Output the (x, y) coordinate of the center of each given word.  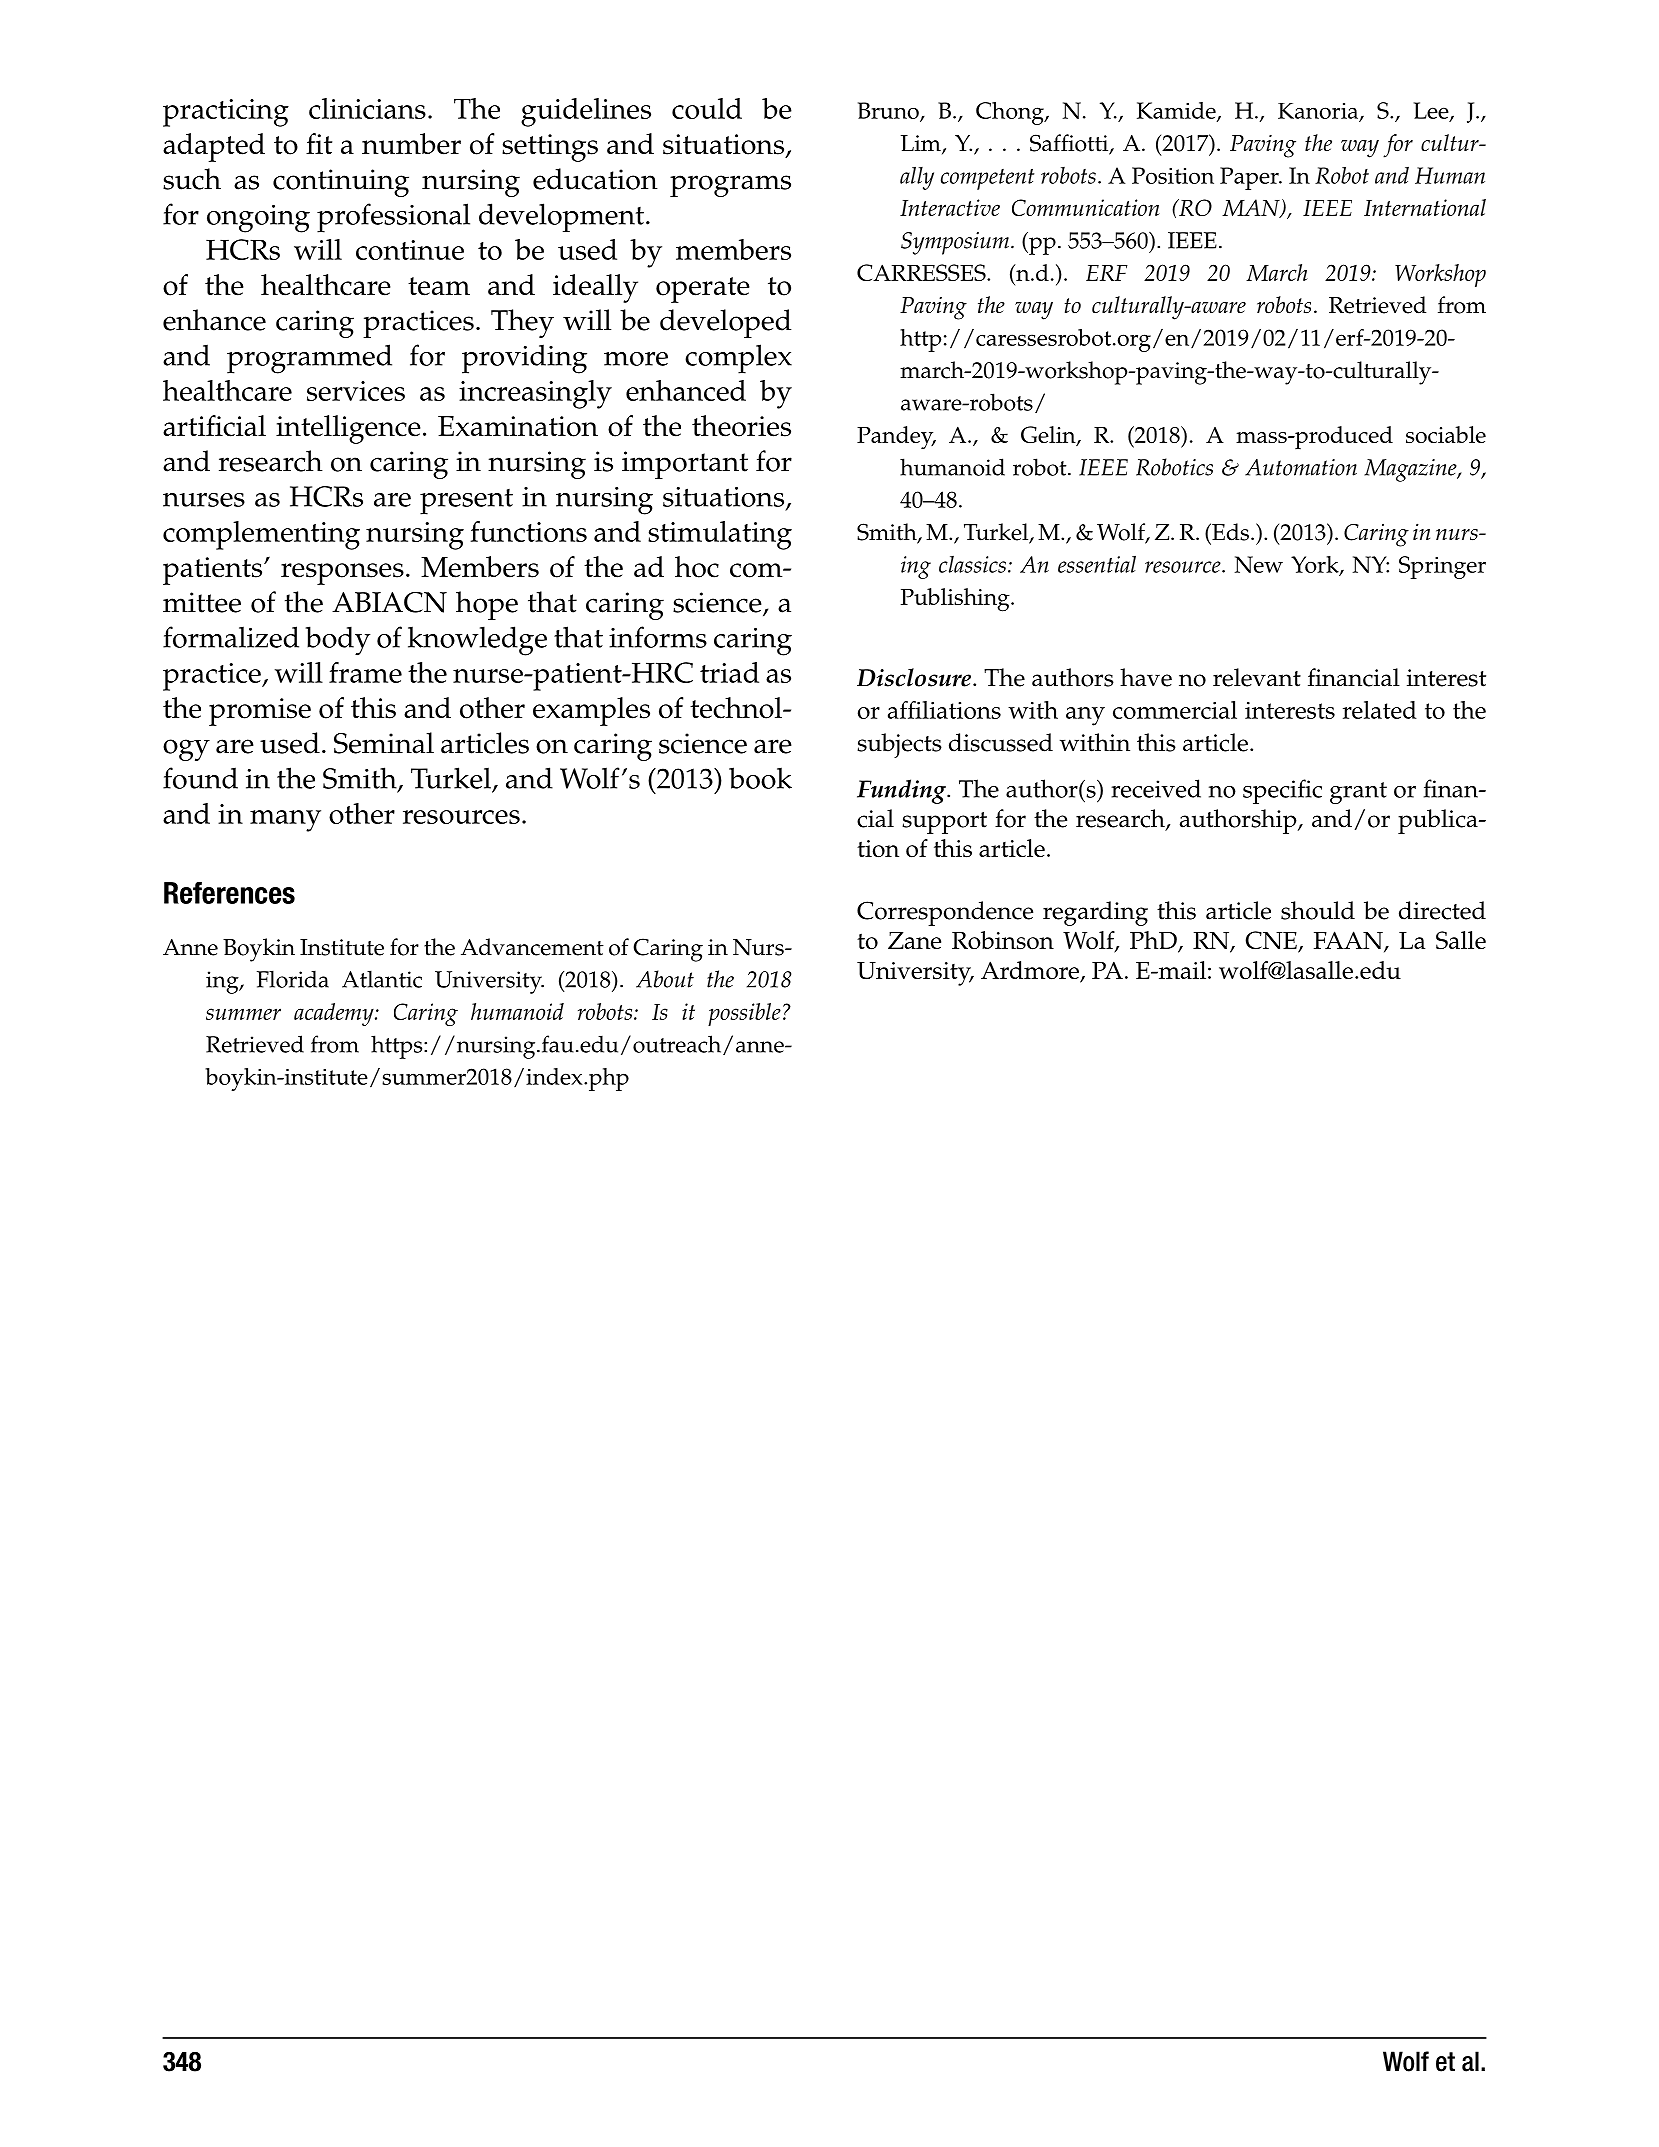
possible (744, 1014)
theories (741, 426)
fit (319, 143)
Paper (1250, 178)
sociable (1446, 434)
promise (260, 712)
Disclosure (915, 677)
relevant (1257, 677)
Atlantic (382, 979)
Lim (922, 144)
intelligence (348, 429)
